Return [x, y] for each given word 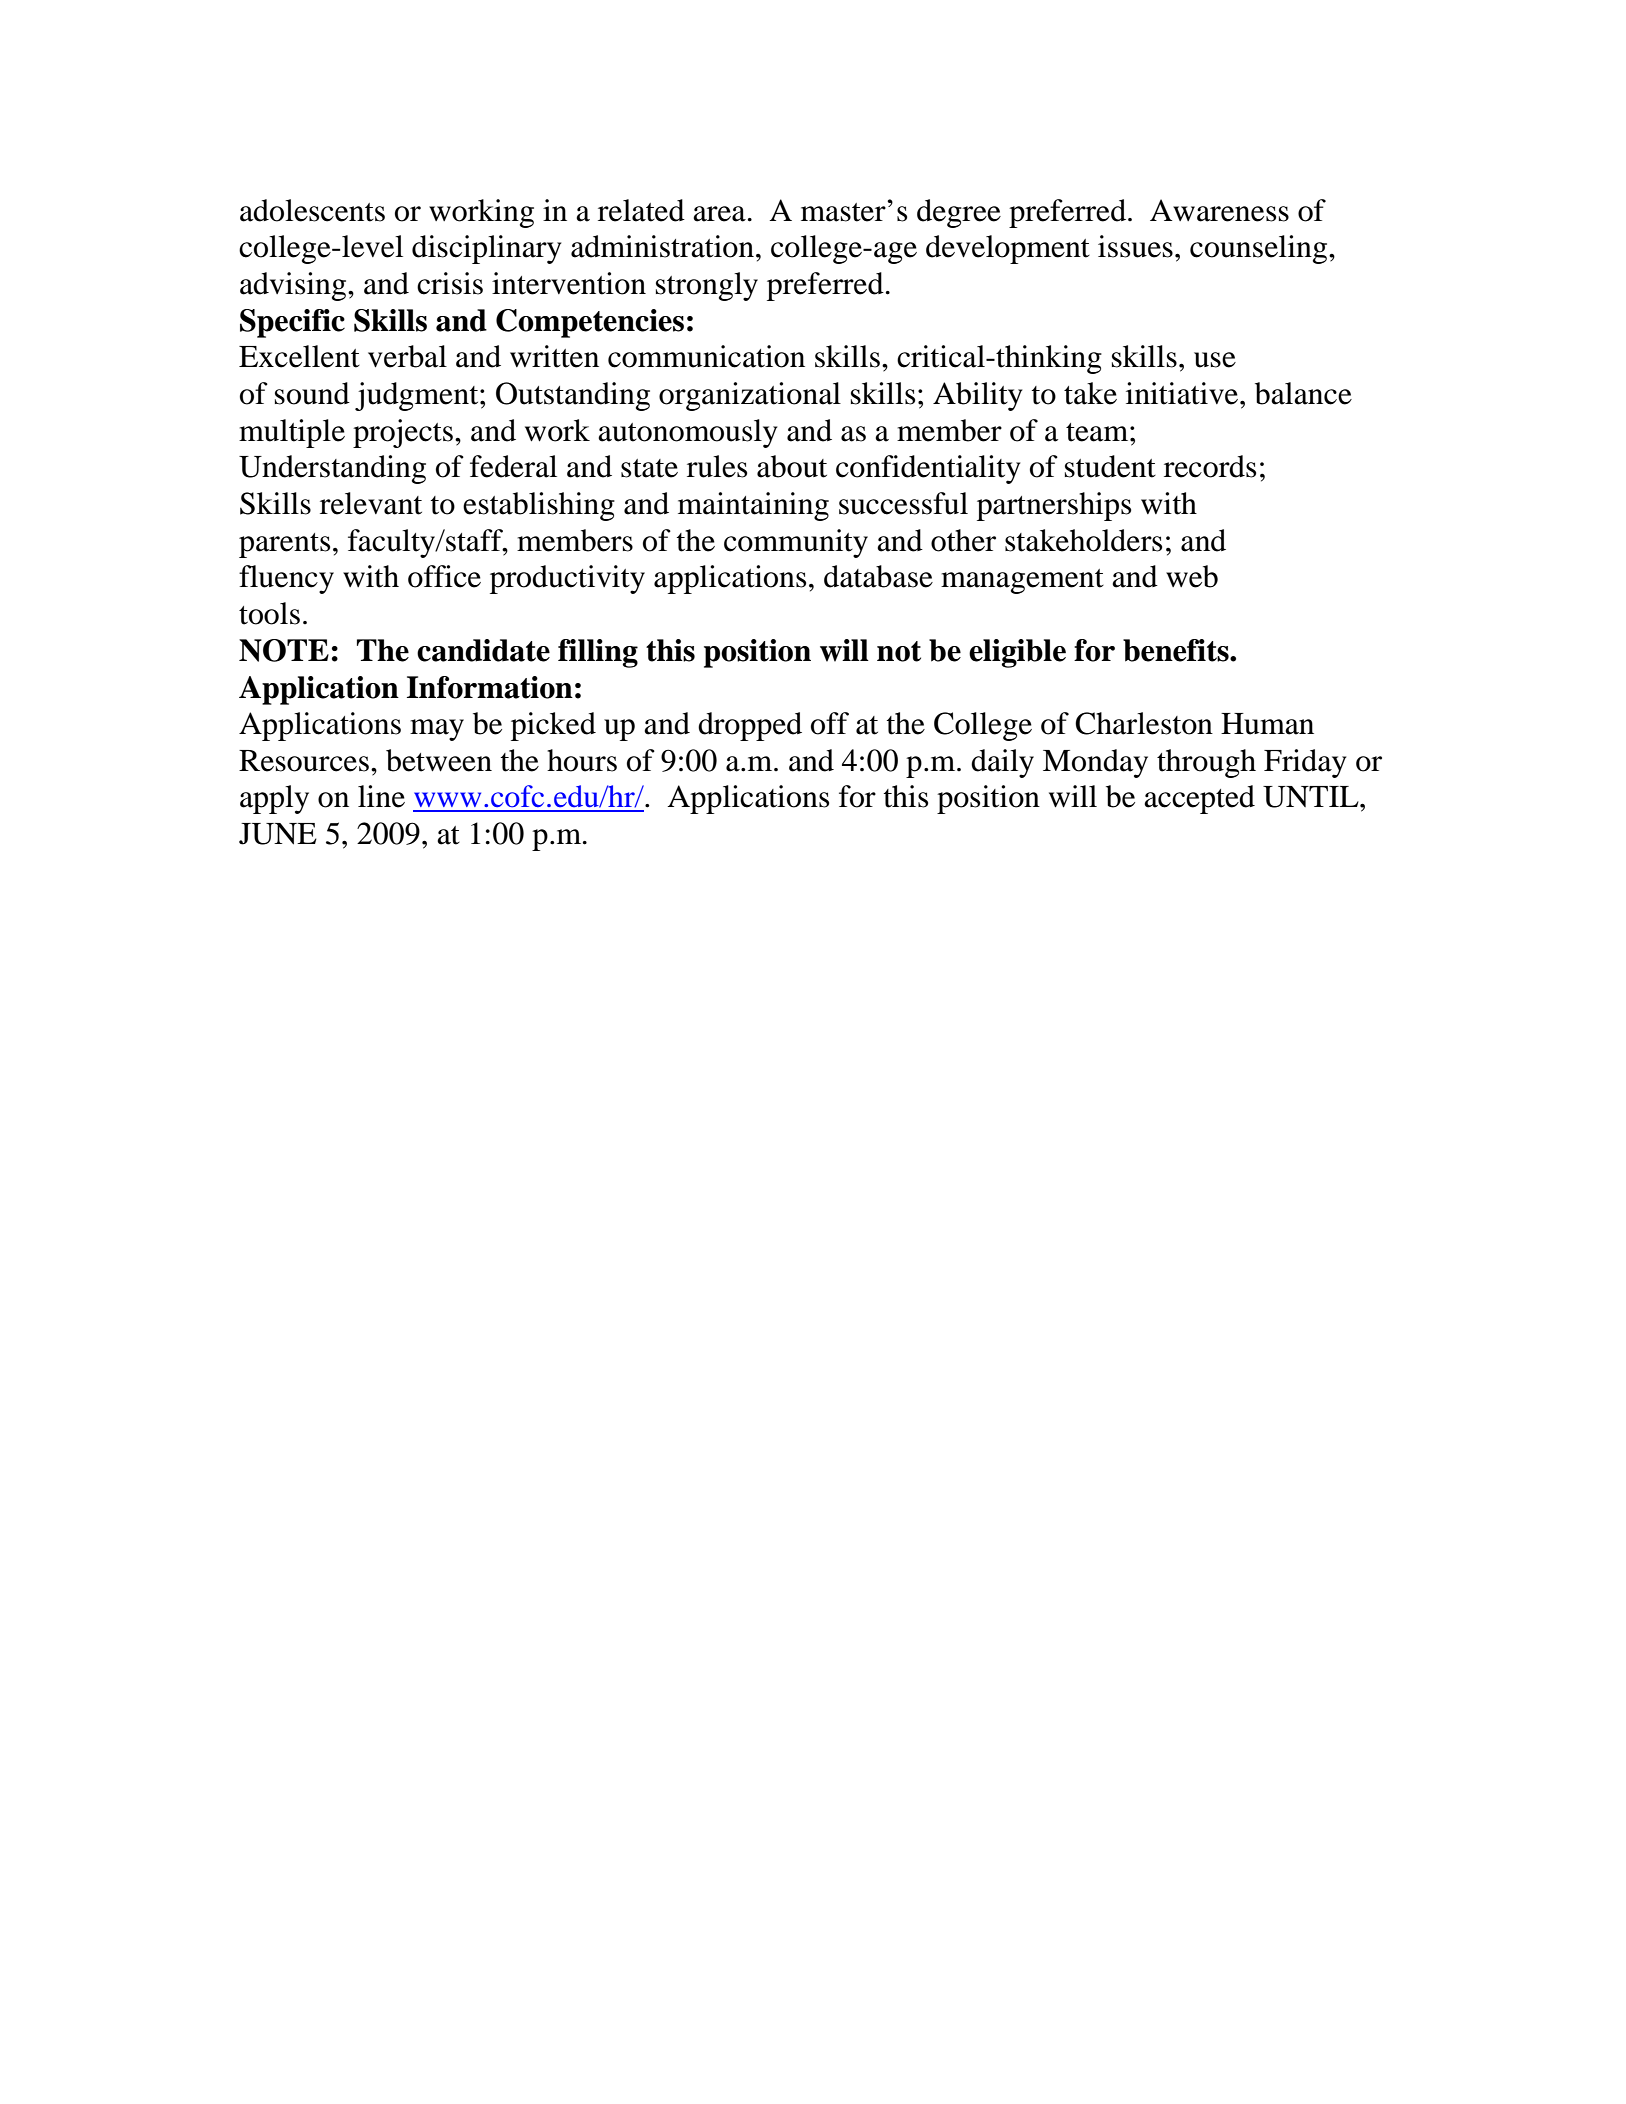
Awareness [1219, 210]
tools [269, 613]
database [878, 576]
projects [403, 433]
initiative [1183, 393]
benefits [1177, 650]
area [719, 214]
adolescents [312, 210]
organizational [750, 396]
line [381, 796]
